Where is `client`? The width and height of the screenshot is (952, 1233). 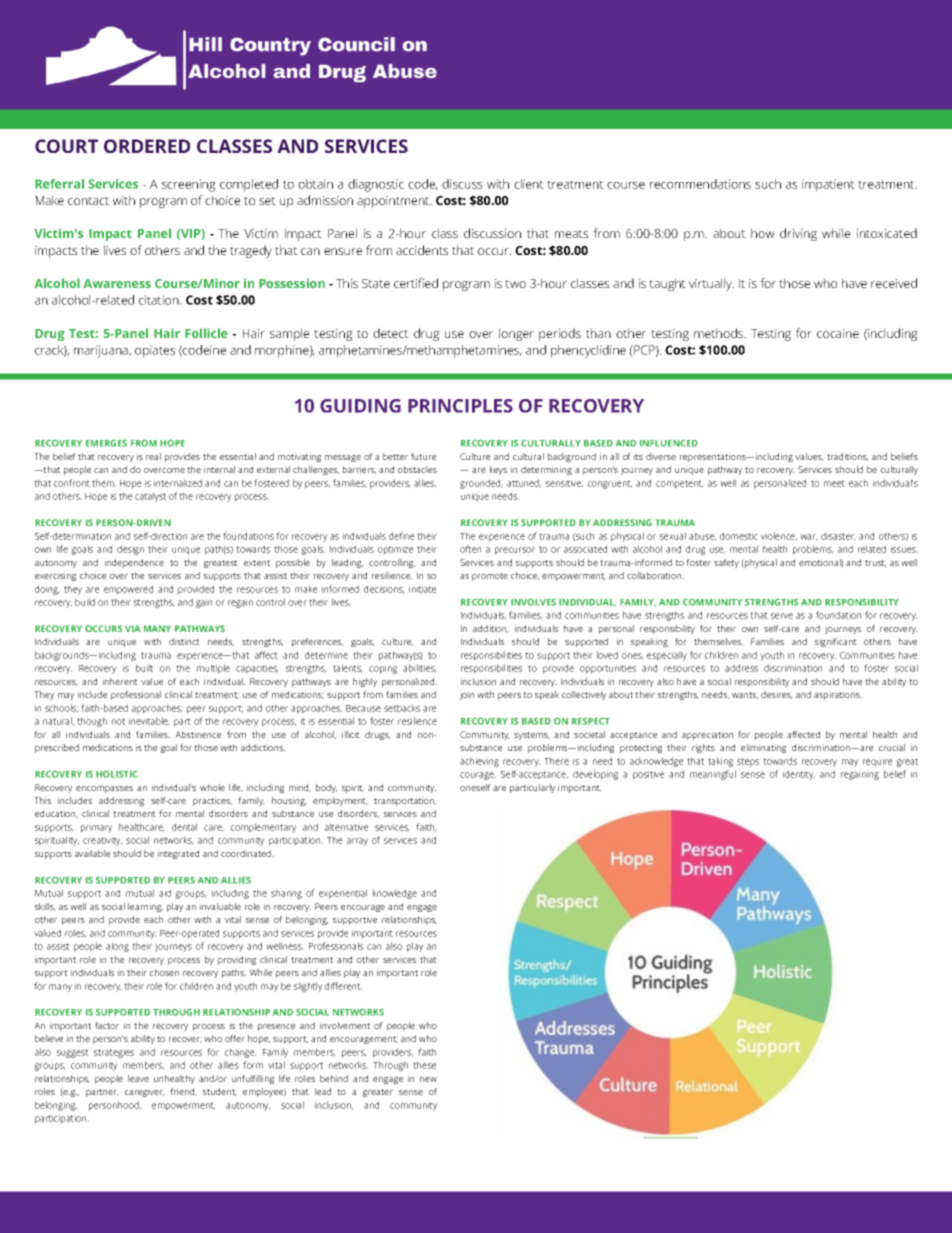
client is located at coordinates (529, 184).
